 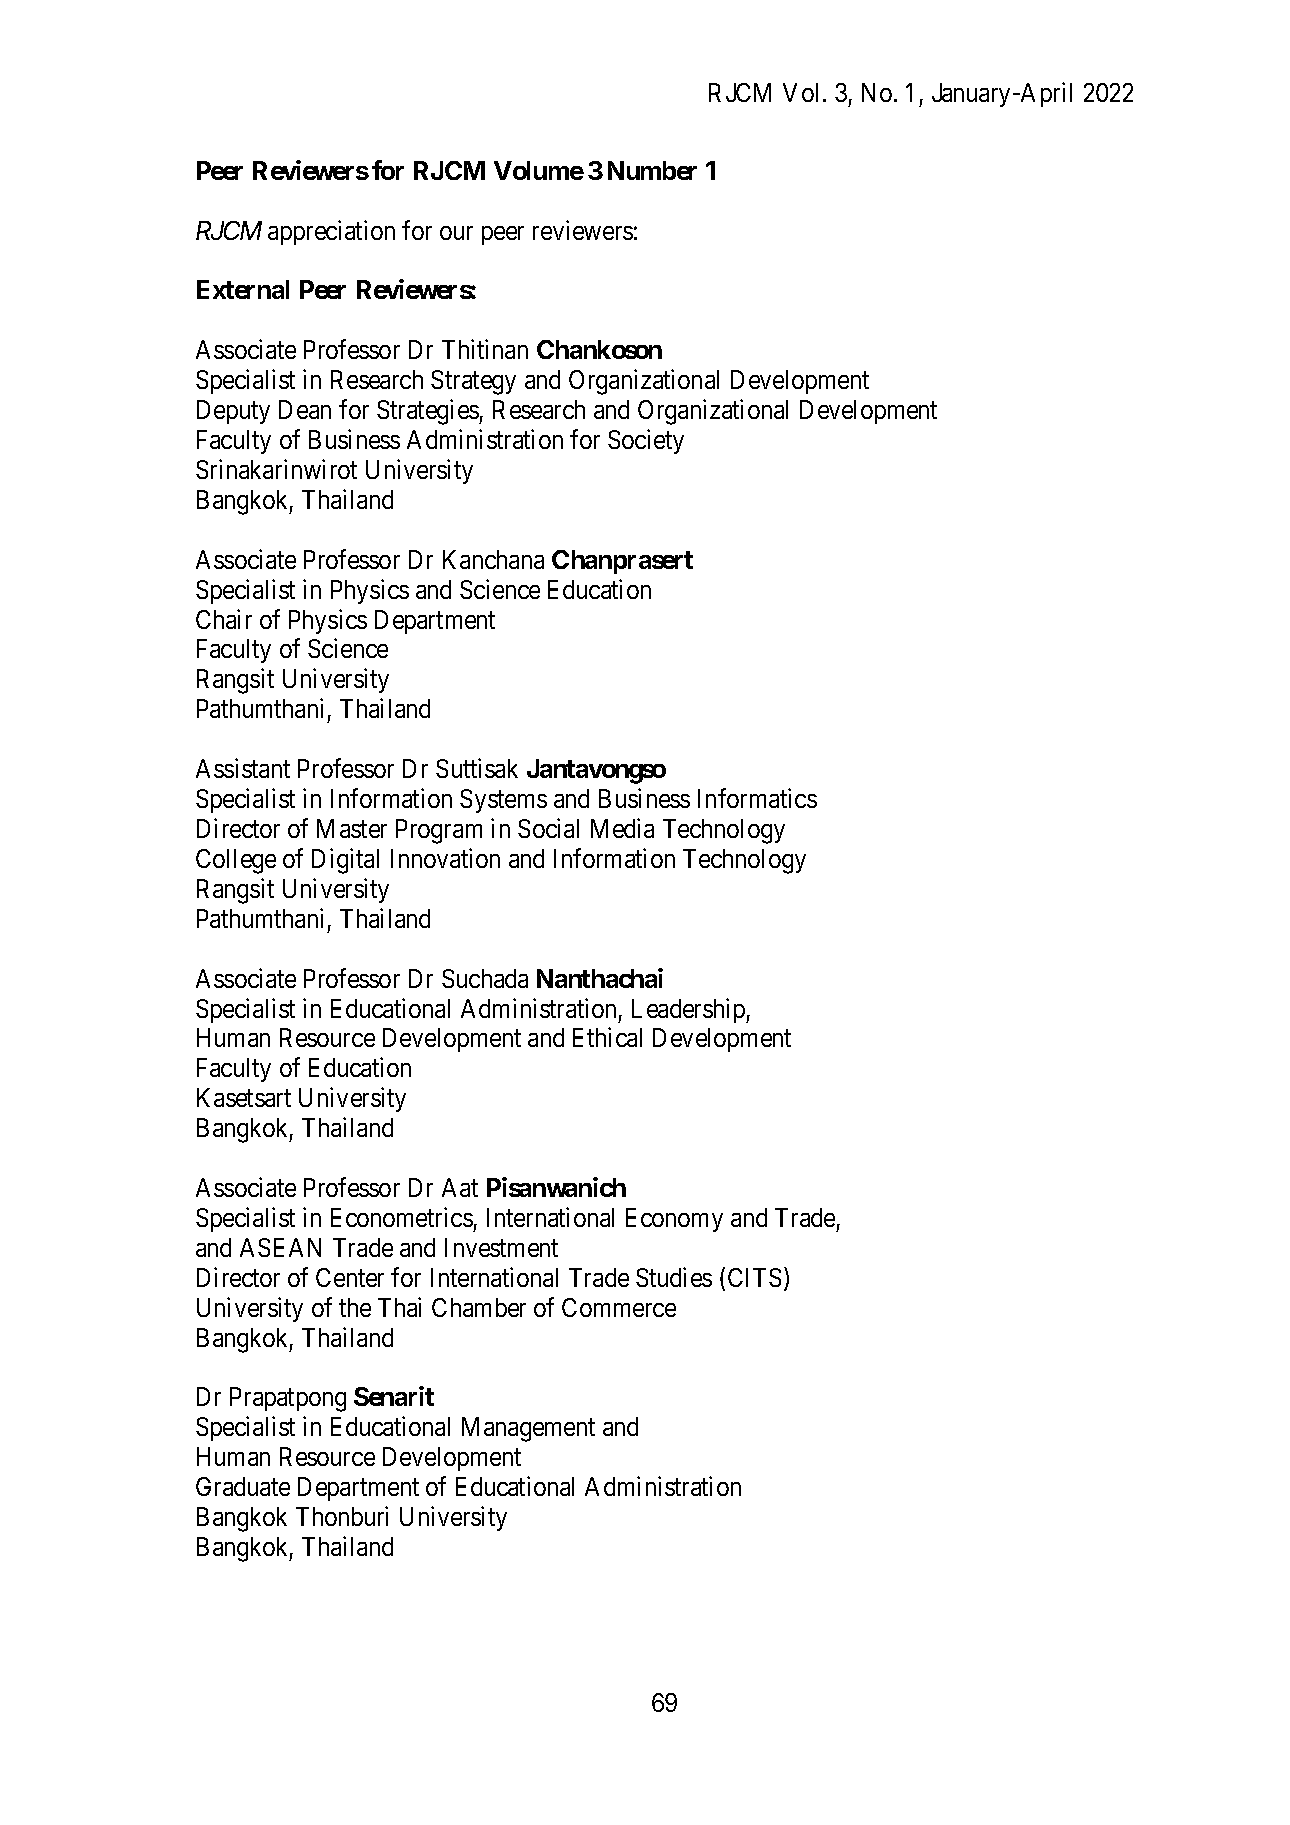 What do you see at coordinates (646, 441) in the page?
I see `Society` at bounding box center [646, 441].
